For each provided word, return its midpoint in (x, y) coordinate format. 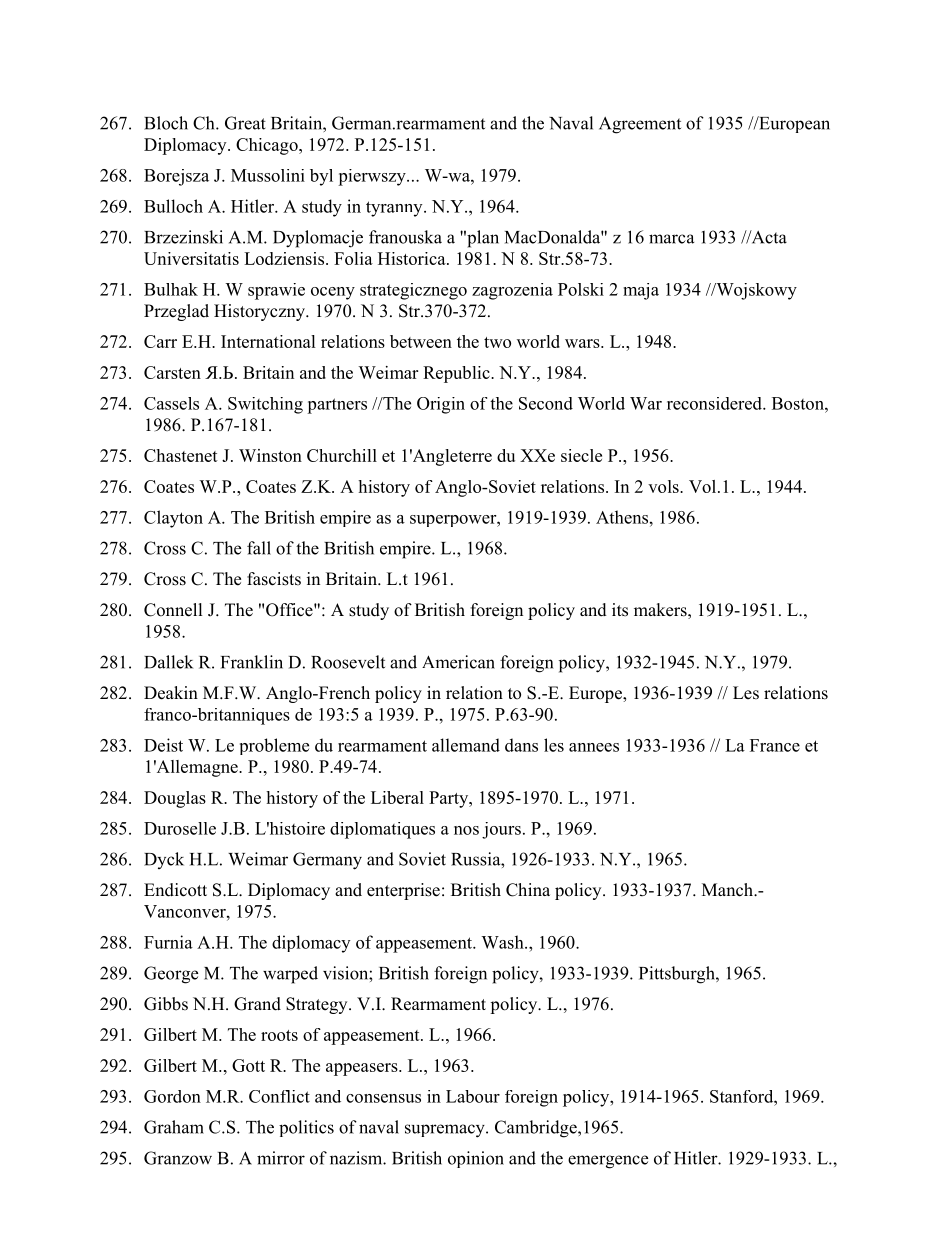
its (620, 610)
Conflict (279, 1096)
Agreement (640, 125)
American (458, 662)
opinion (476, 1159)
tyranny (395, 209)
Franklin (252, 662)
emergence (608, 1162)
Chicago (268, 146)
